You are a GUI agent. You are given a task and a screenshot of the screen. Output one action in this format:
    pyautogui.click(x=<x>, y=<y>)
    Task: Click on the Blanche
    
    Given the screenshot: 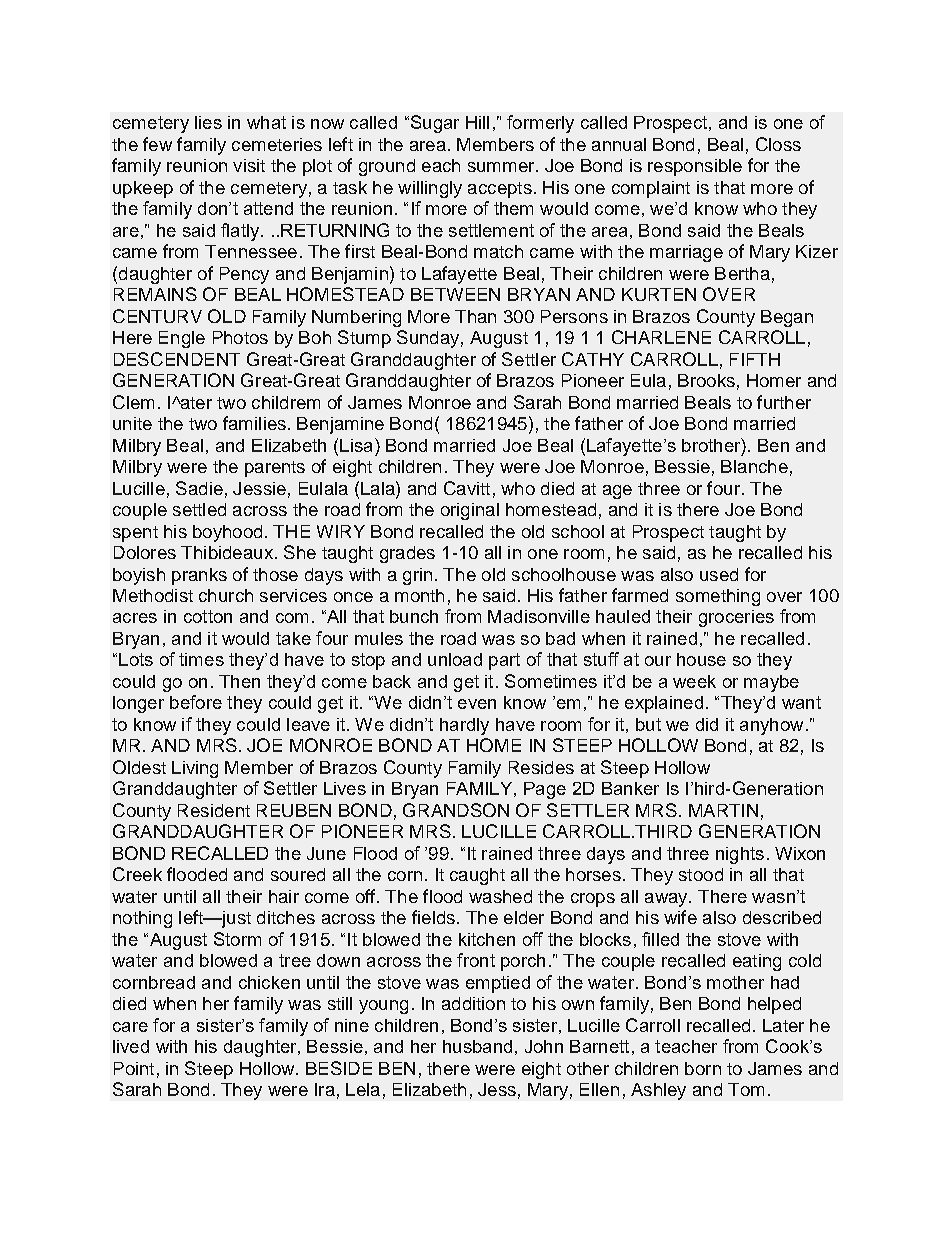 What is the action you would take?
    pyautogui.click(x=754, y=466)
